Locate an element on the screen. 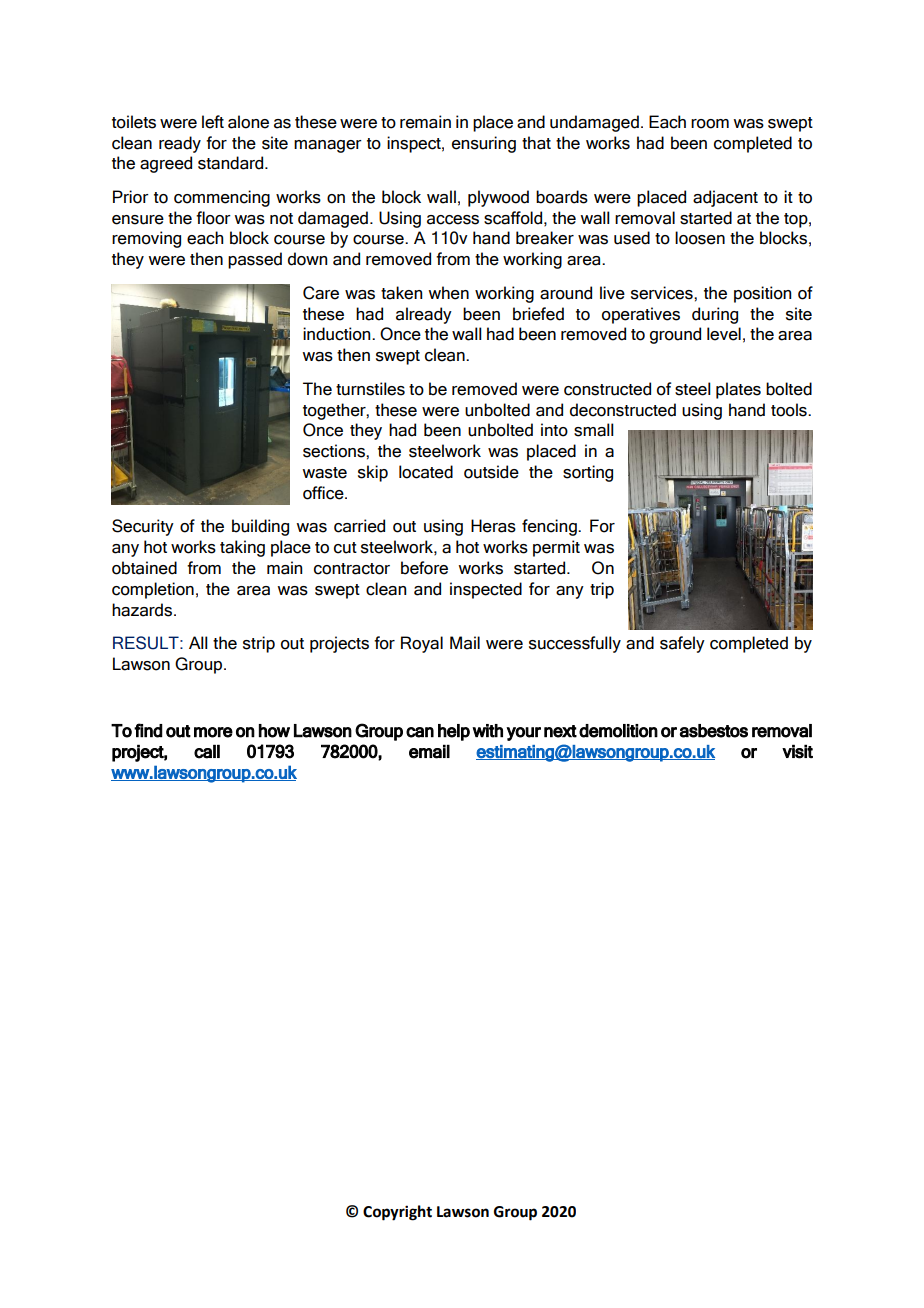  ensuring is located at coordinates (484, 144).
